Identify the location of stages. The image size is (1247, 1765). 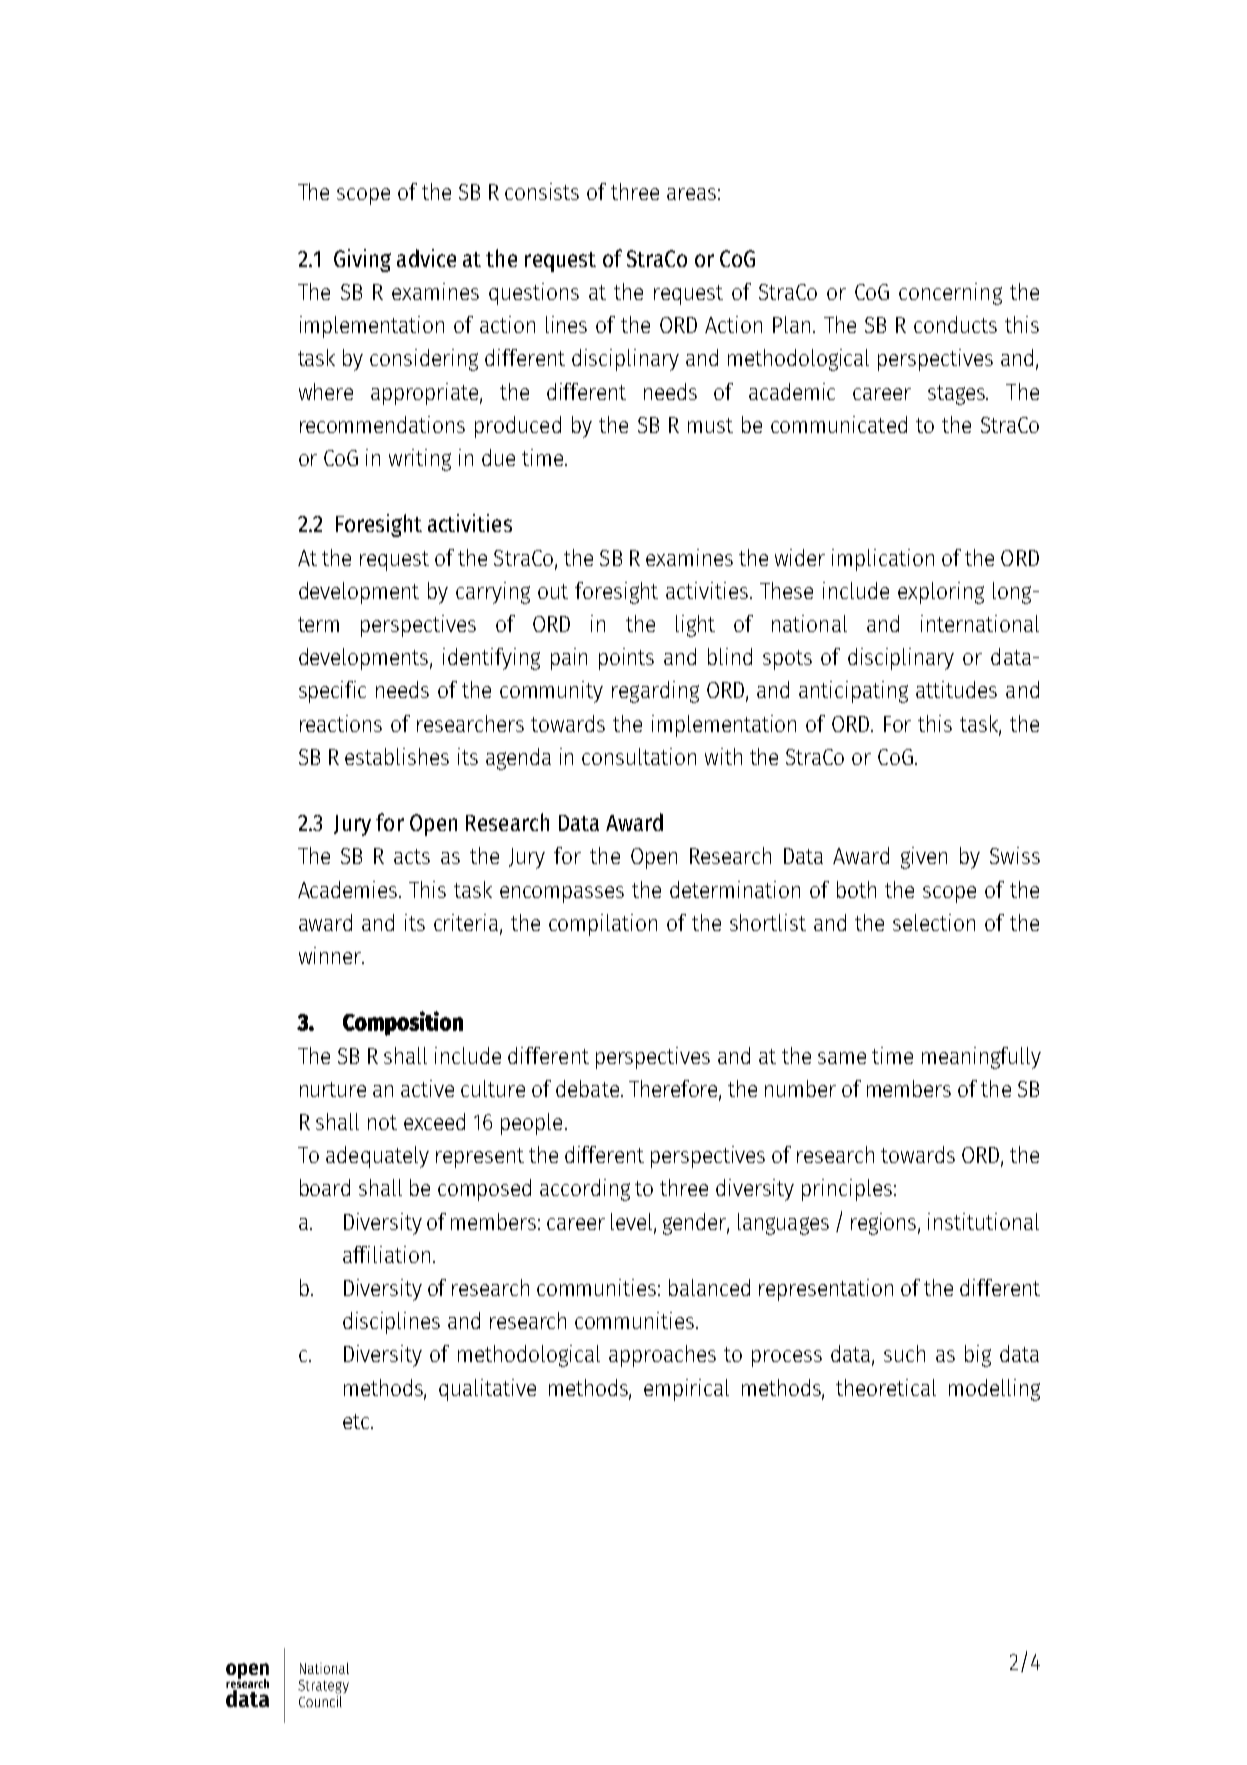
(958, 395).
